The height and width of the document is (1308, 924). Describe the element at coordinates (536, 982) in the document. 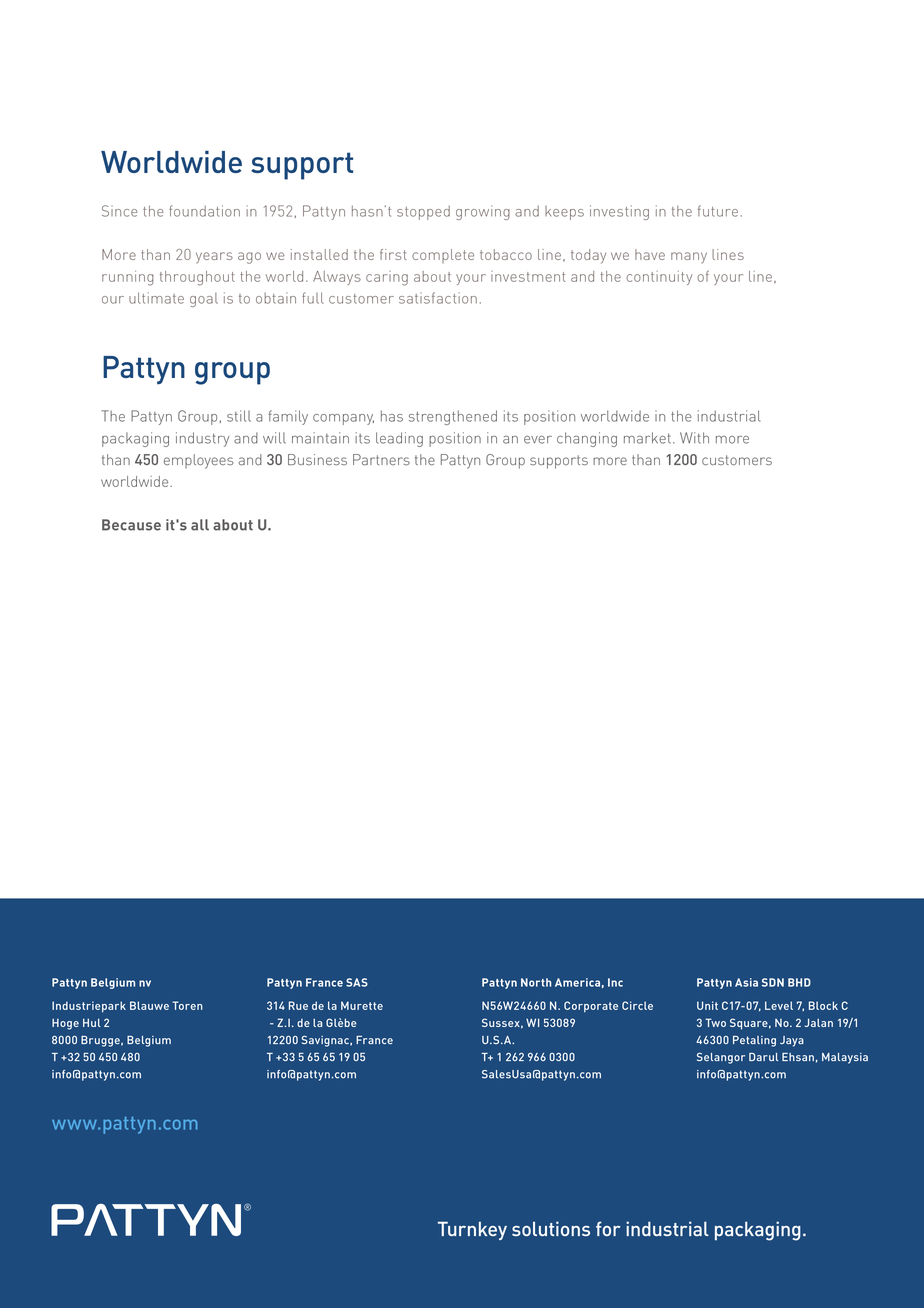

I see `North` at that location.
